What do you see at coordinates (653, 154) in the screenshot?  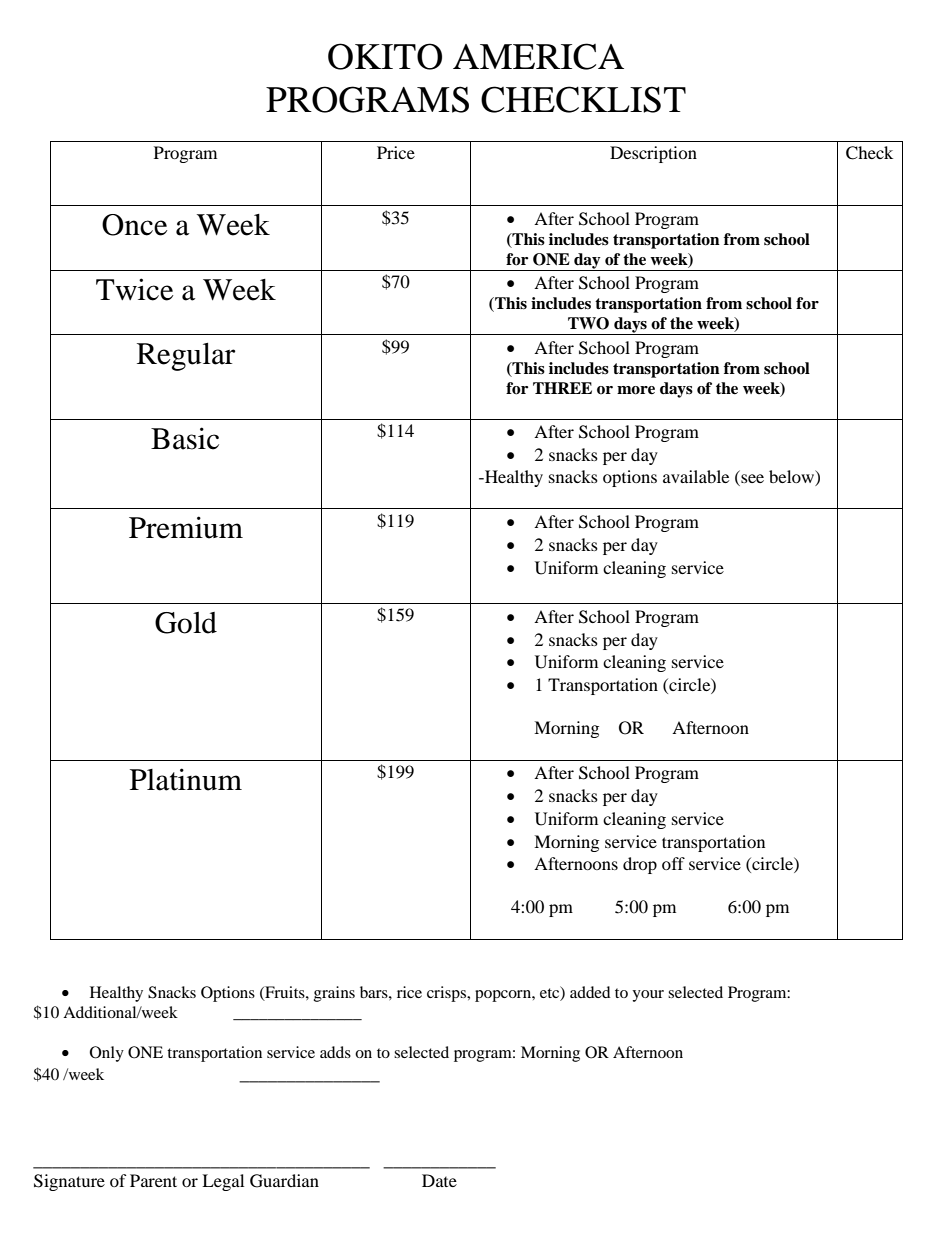 I see `Description` at bounding box center [653, 154].
